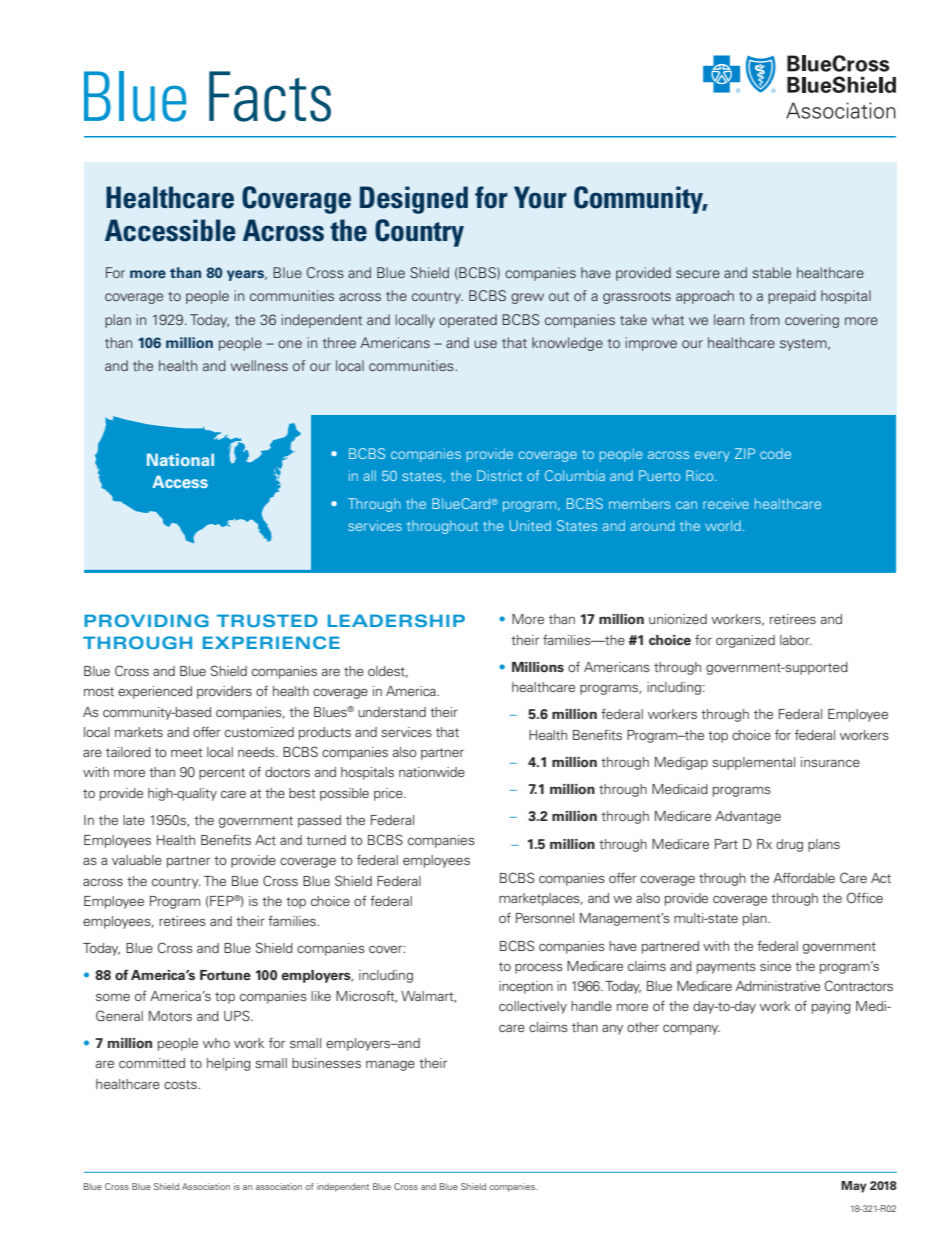  What do you see at coordinates (134, 820) in the screenshot?
I see `late` at bounding box center [134, 820].
